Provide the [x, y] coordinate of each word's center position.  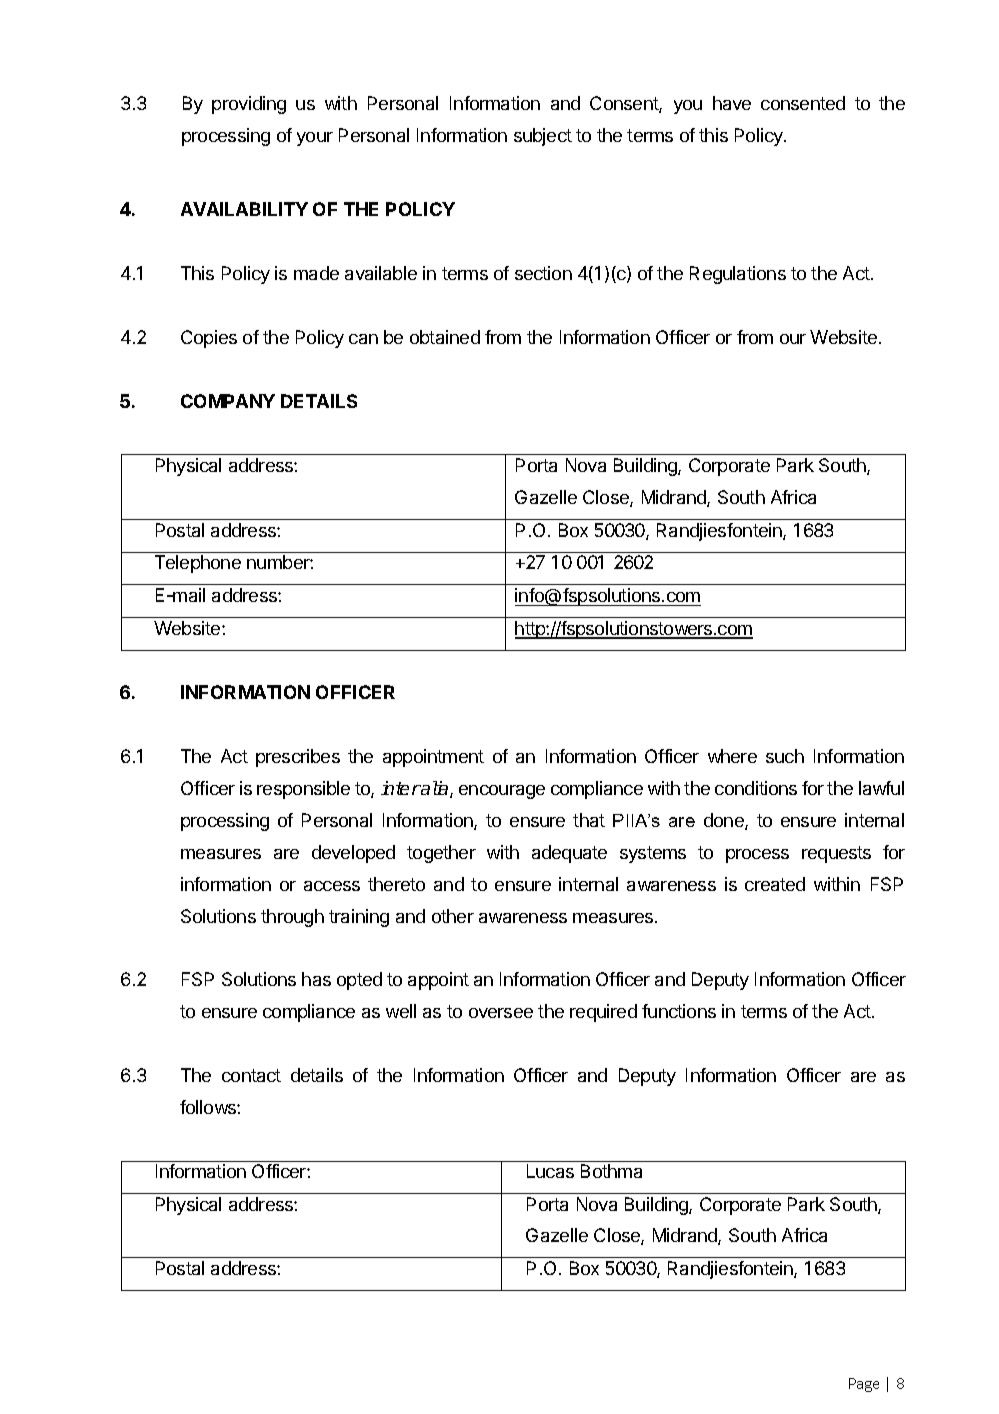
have [732, 103]
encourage [502, 792]
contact [251, 1075]
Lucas [550, 1171]
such [785, 756]
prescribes [298, 758]
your [315, 139]
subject [543, 137]
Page [864, 1385]
